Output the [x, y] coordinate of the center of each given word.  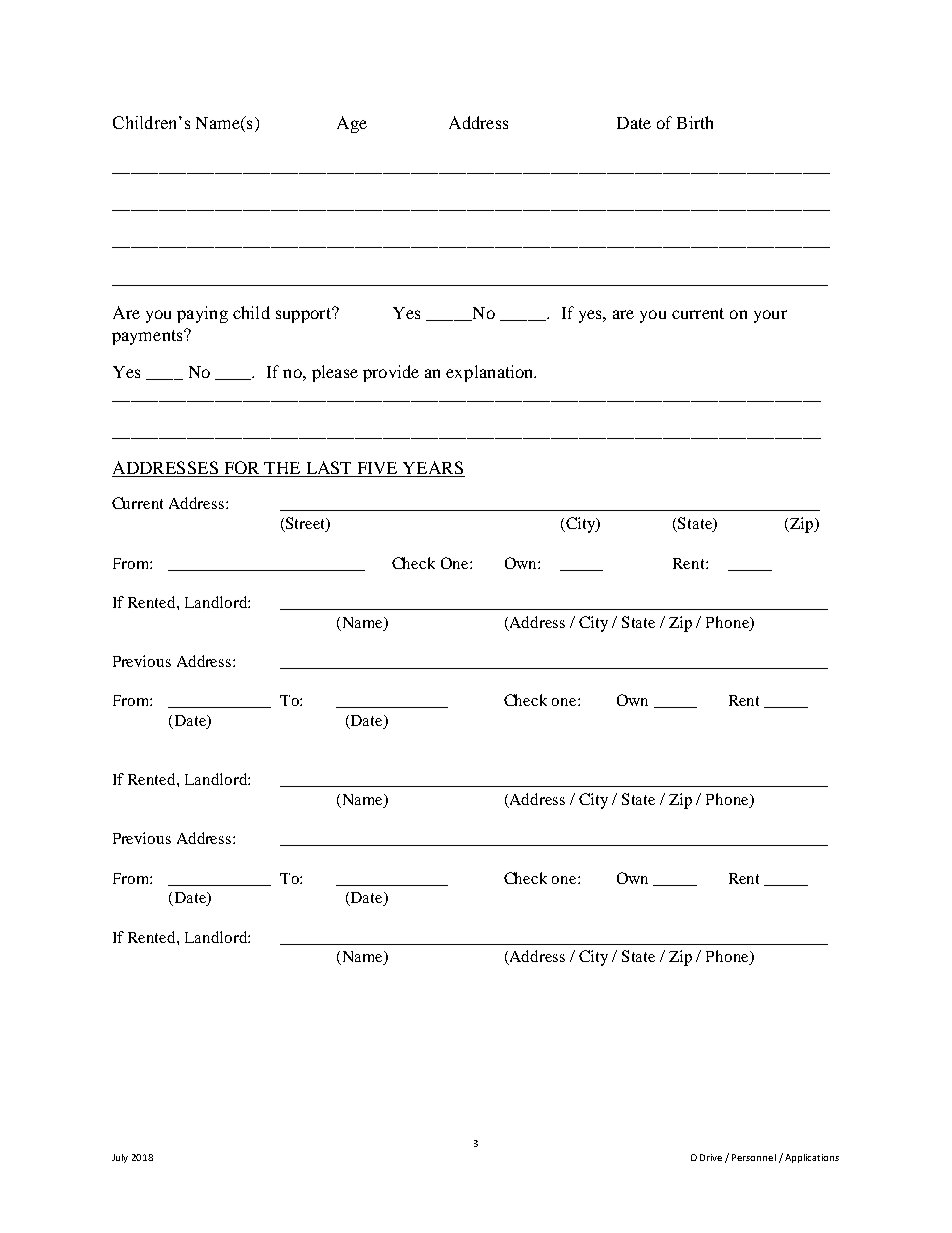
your [770, 316]
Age [352, 124]
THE [282, 468]
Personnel [754, 1157]
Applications [812, 1158]
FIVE [377, 469]
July [120, 1158]
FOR [241, 469]
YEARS [433, 469]
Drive [711, 1157]
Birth [695, 122]
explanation [491, 373]
